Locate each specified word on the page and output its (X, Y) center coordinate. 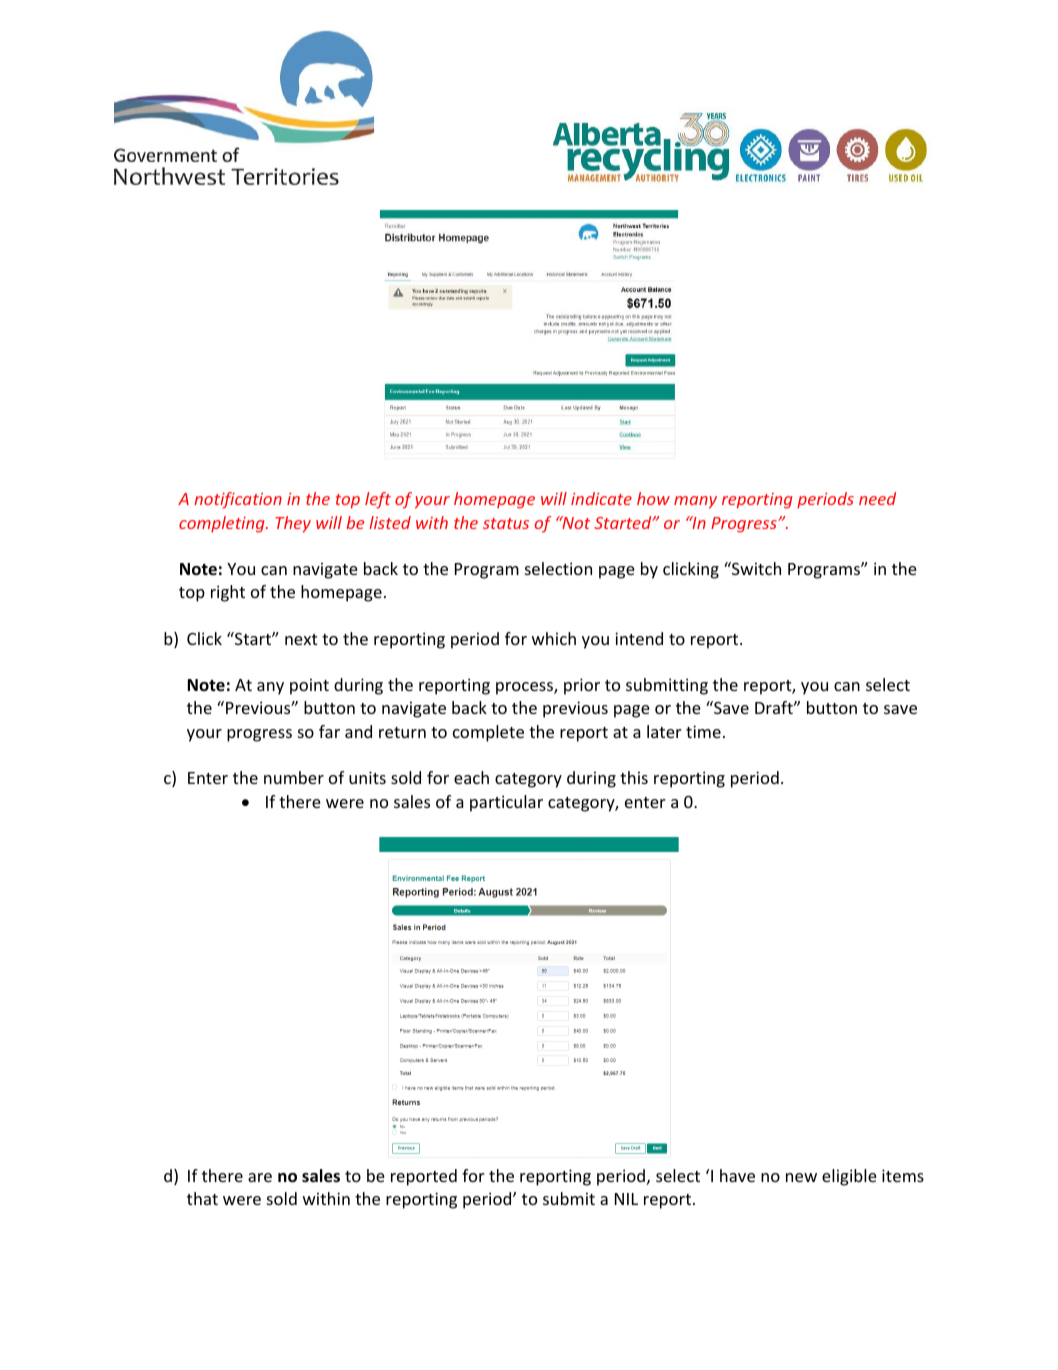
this (634, 777)
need (877, 498)
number (294, 777)
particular (506, 803)
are (260, 1177)
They (293, 524)
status (506, 523)
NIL (626, 1199)
